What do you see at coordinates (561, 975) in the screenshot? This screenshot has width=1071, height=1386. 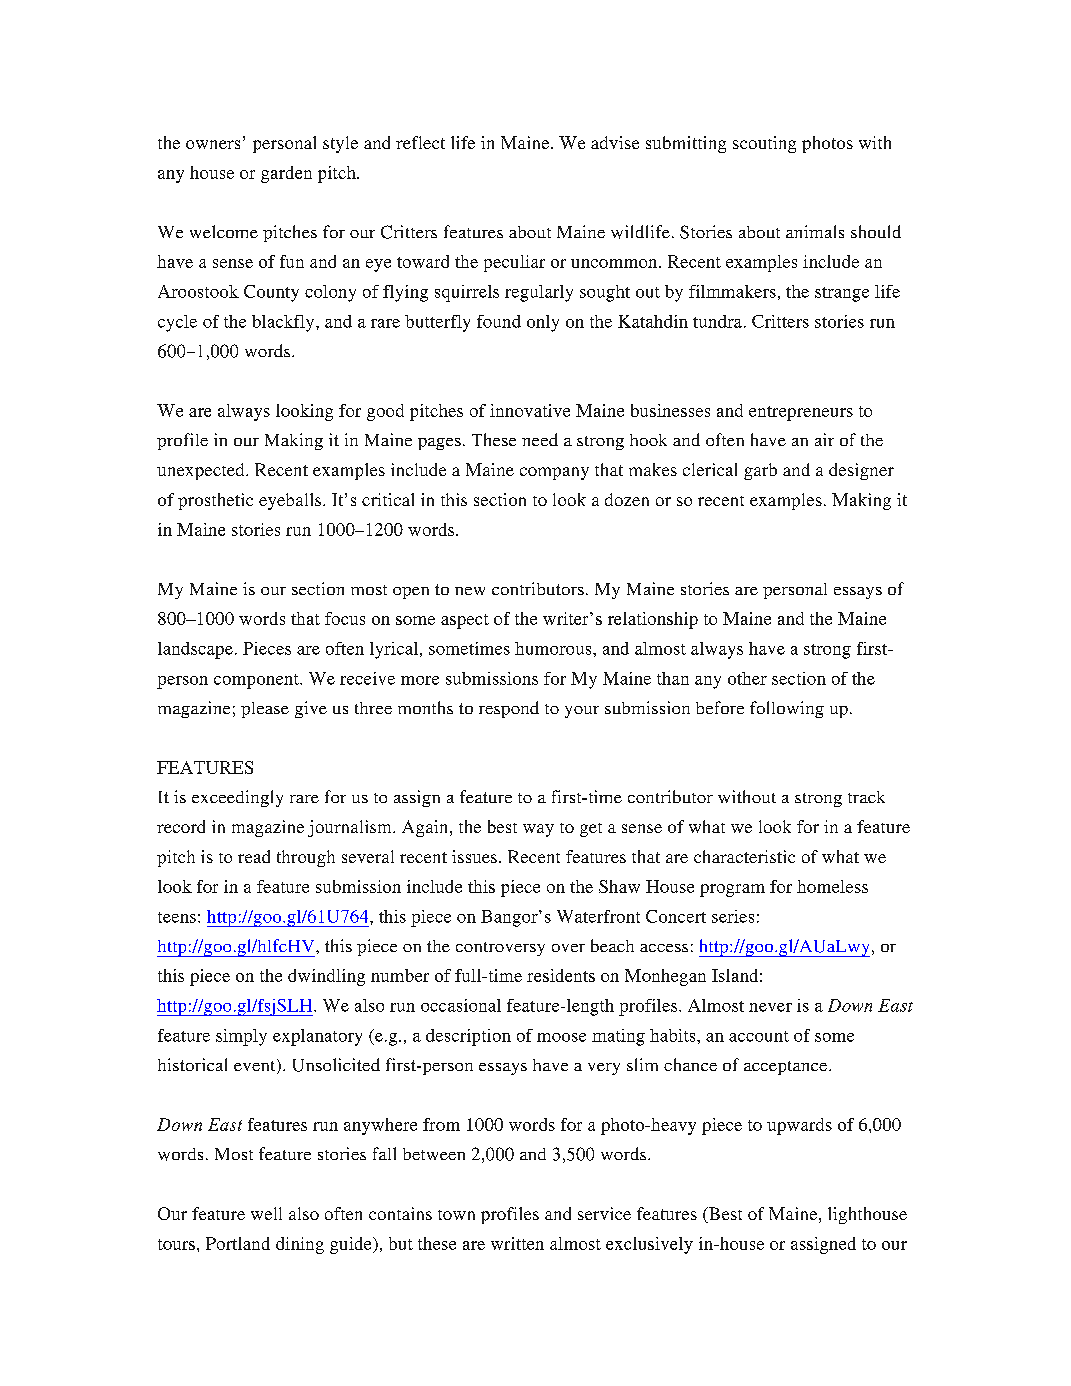 I see `residents` at bounding box center [561, 975].
